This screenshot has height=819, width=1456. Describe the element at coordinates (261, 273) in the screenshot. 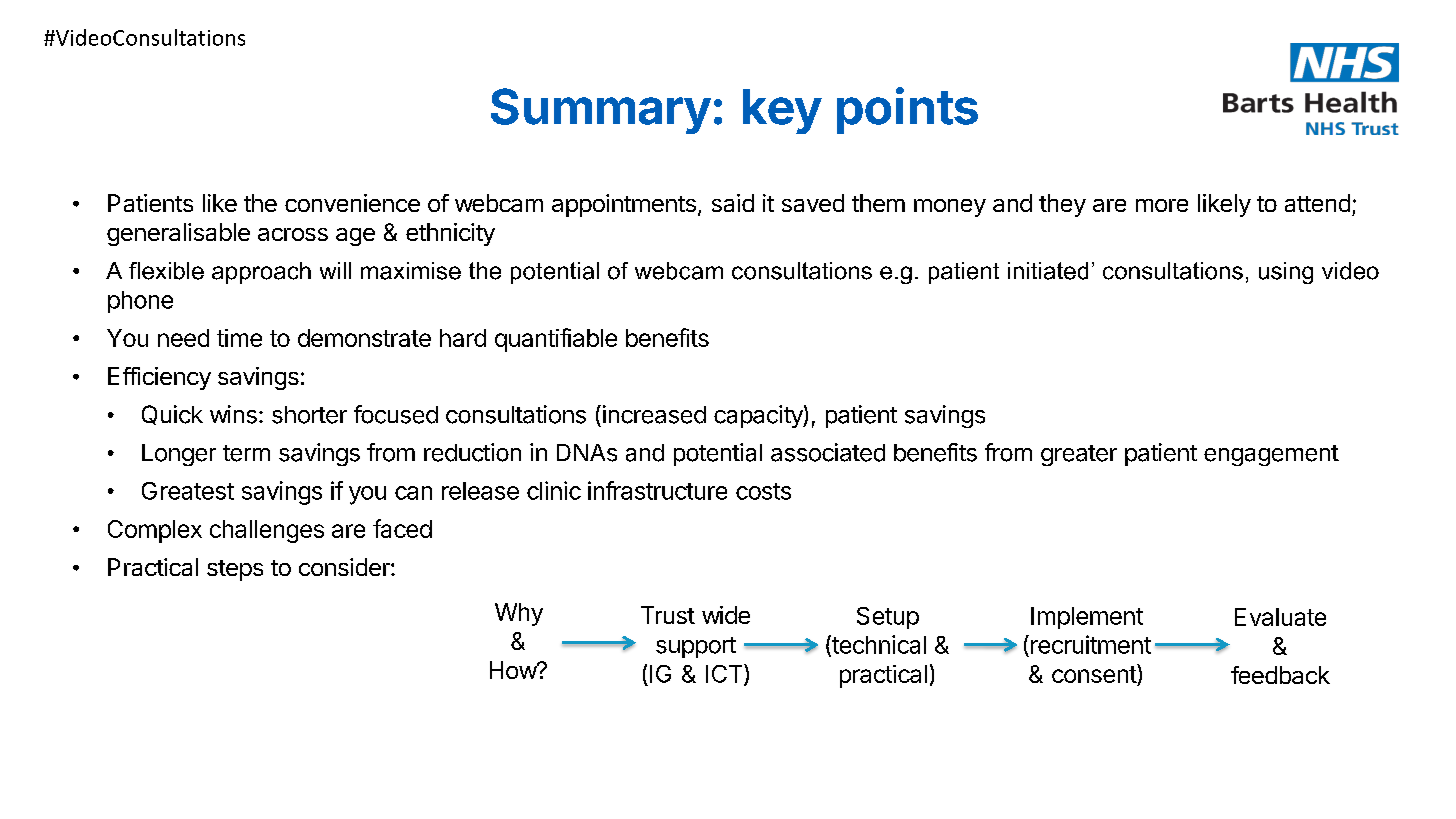

I see `approach` at that location.
